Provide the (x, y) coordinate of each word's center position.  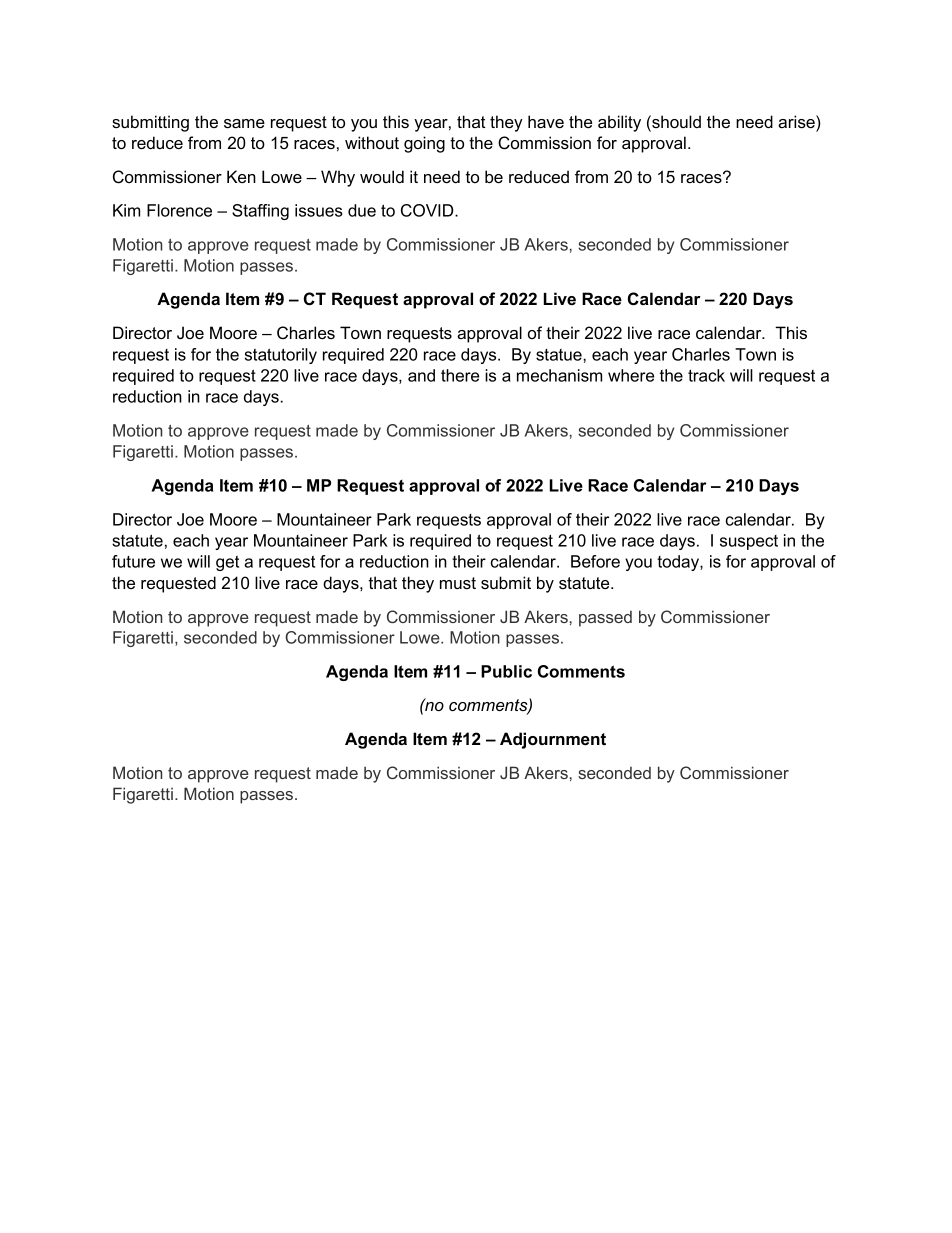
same (244, 123)
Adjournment (553, 740)
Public (506, 671)
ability (619, 123)
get (227, 563)
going (424, 144)
